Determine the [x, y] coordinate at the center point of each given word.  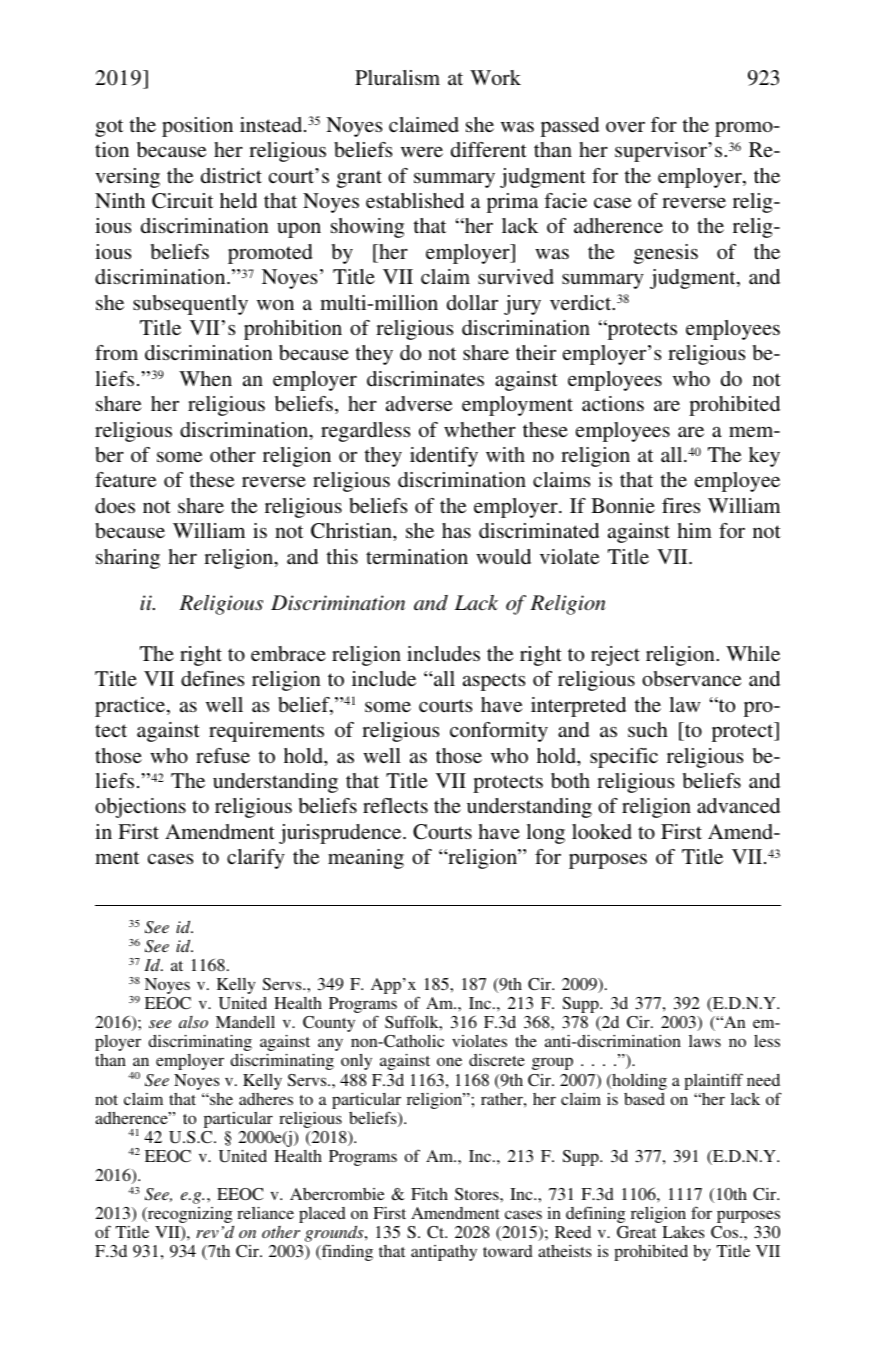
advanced [738, 805]
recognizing [189, 1216]
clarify [256, 859]
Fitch [429, 1194]
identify [444, 457]
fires [681, 505]
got [109, 128]
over [625, 127]
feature [125, 479]
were [422, 152]
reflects [395, 805]
